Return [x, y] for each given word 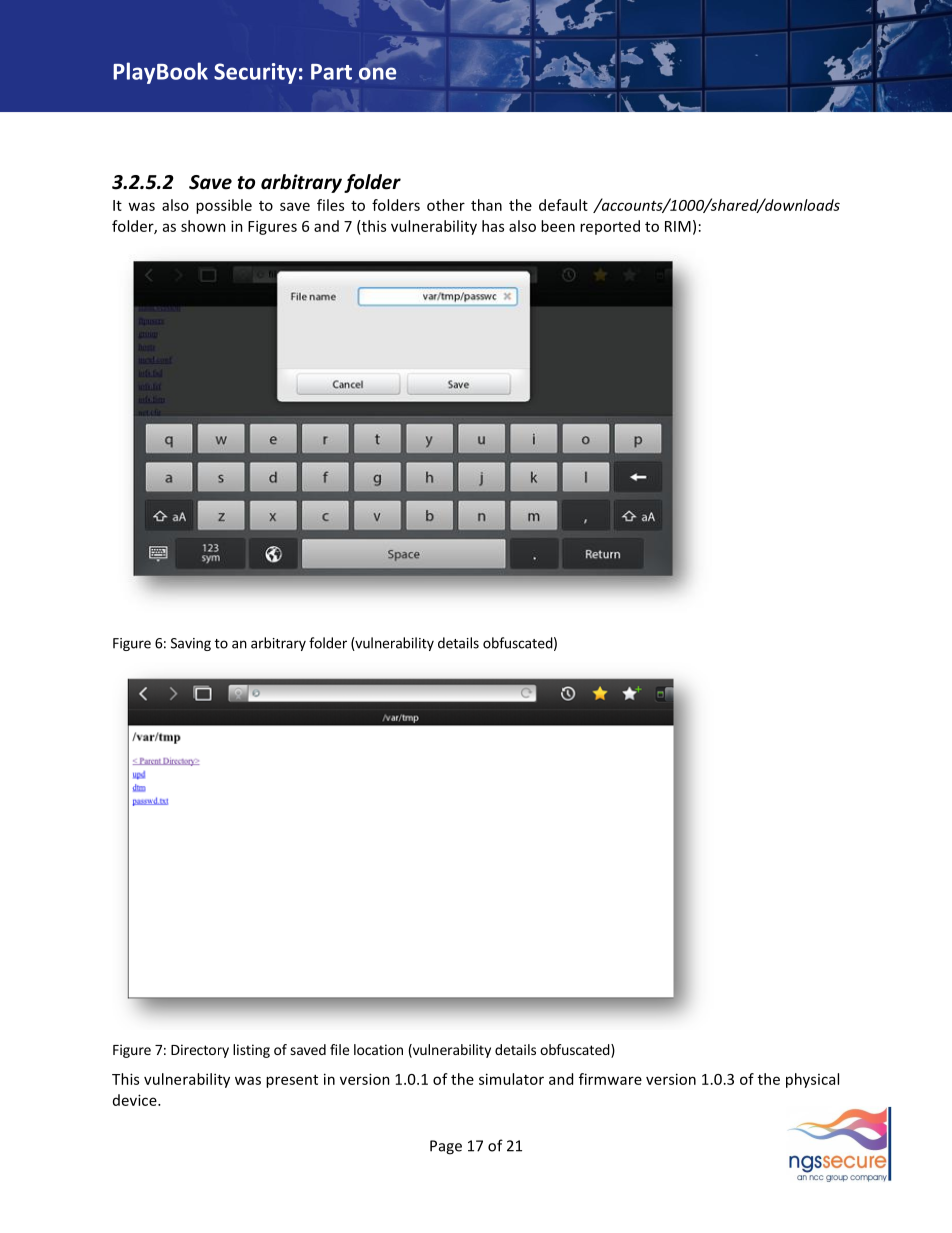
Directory [200, 1051]
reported [610, 227]
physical [812, 1080]
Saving [191, 644]
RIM [678, 226]
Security [255, 73]
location [378, 1049]
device [136, 1100]
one [377, 73]
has [493, 226]
